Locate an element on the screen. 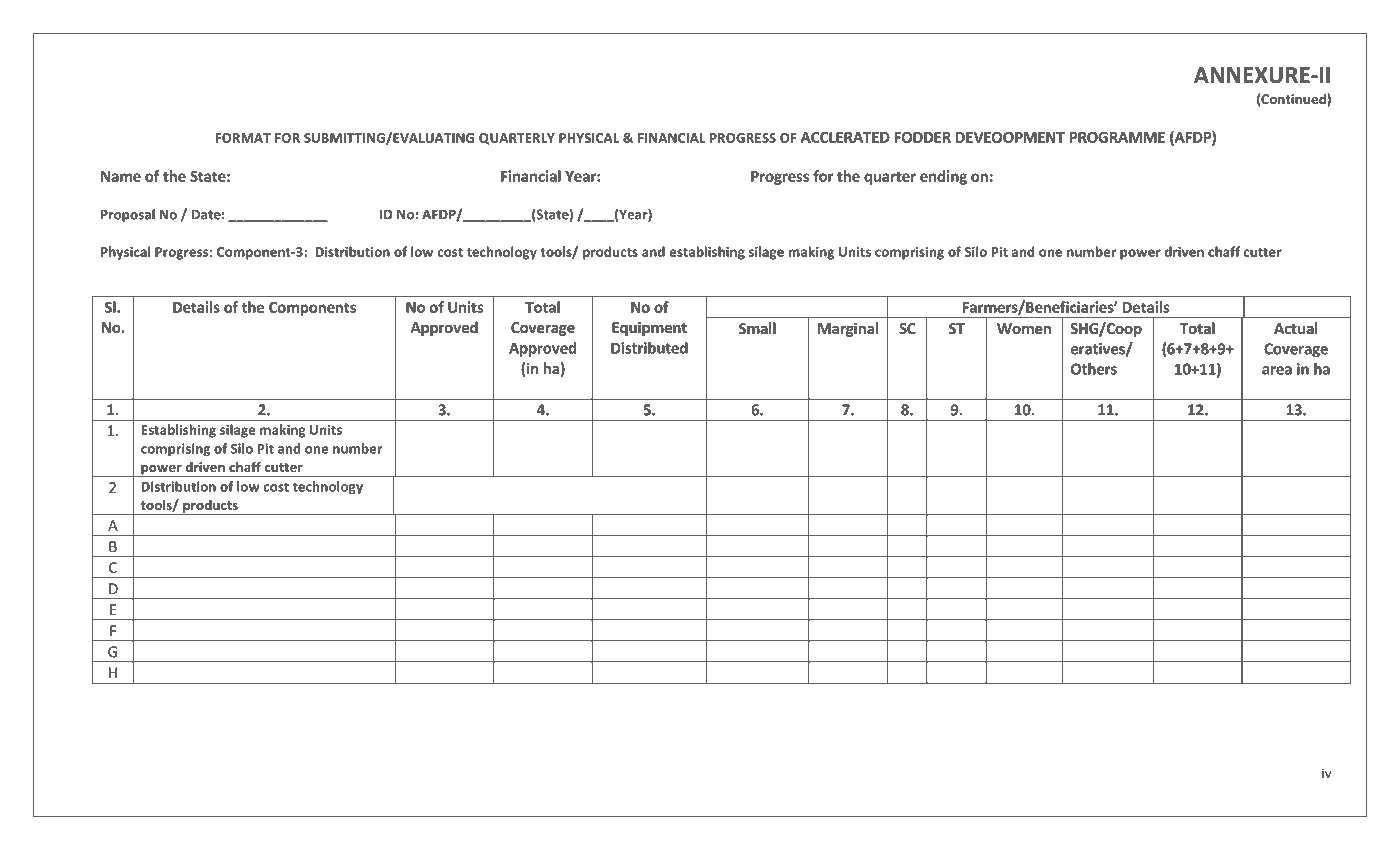  FODDER is located at coordinates (923, 137).
